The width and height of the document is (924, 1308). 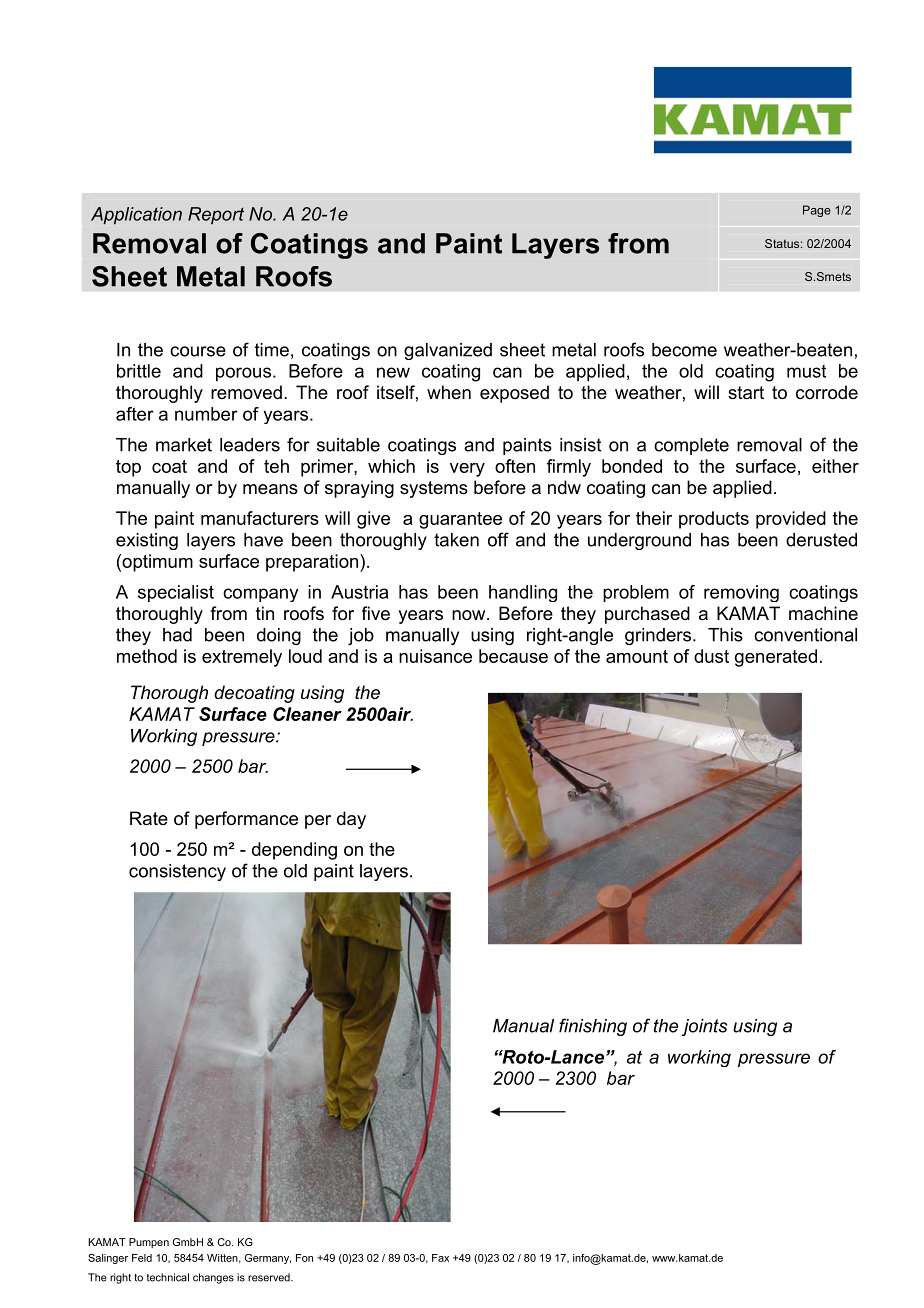 I want to click on changes, so click(x=213, y=1278).
